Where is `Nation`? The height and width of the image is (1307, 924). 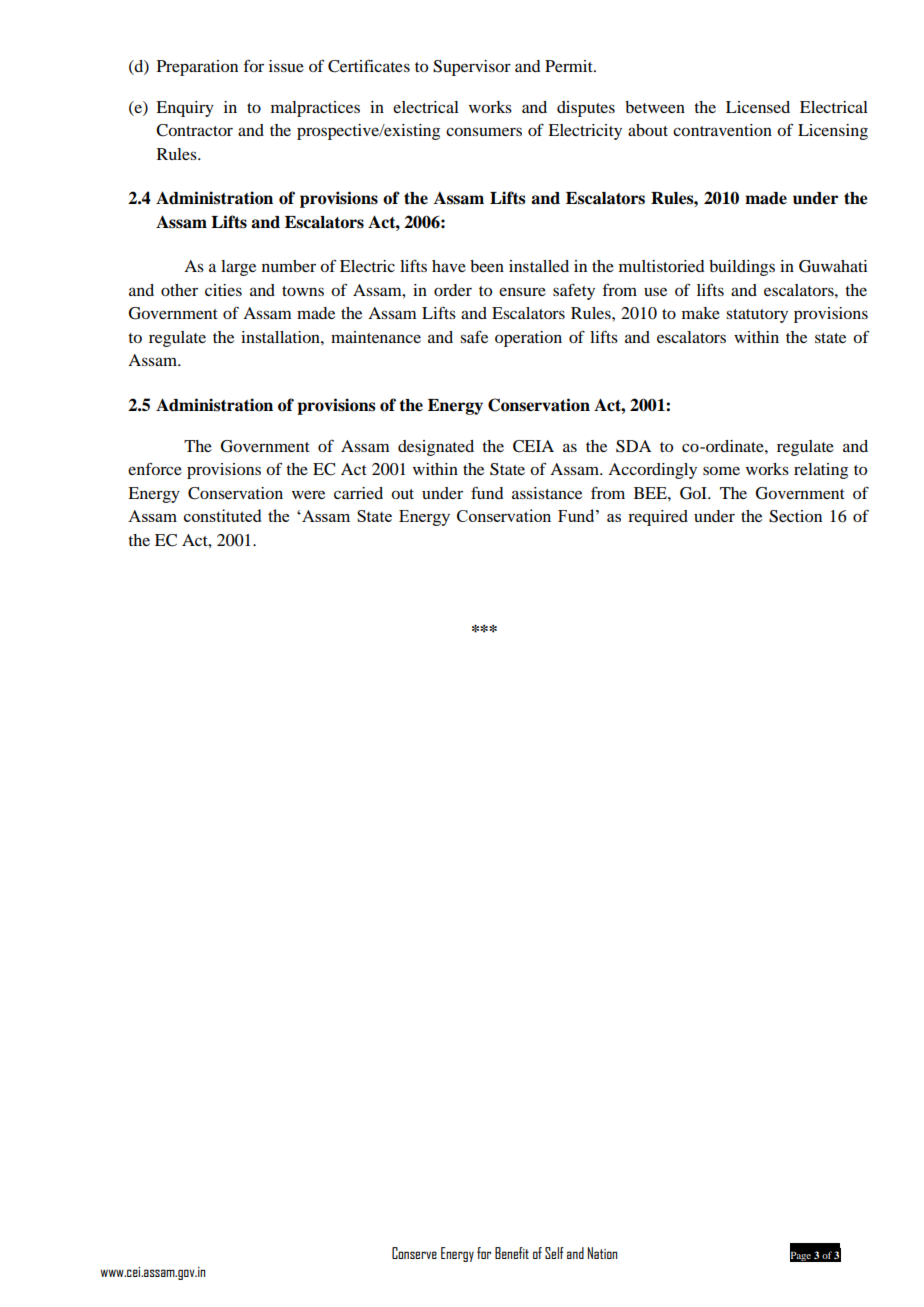
Nation is located at coordinates (602, 1253).
